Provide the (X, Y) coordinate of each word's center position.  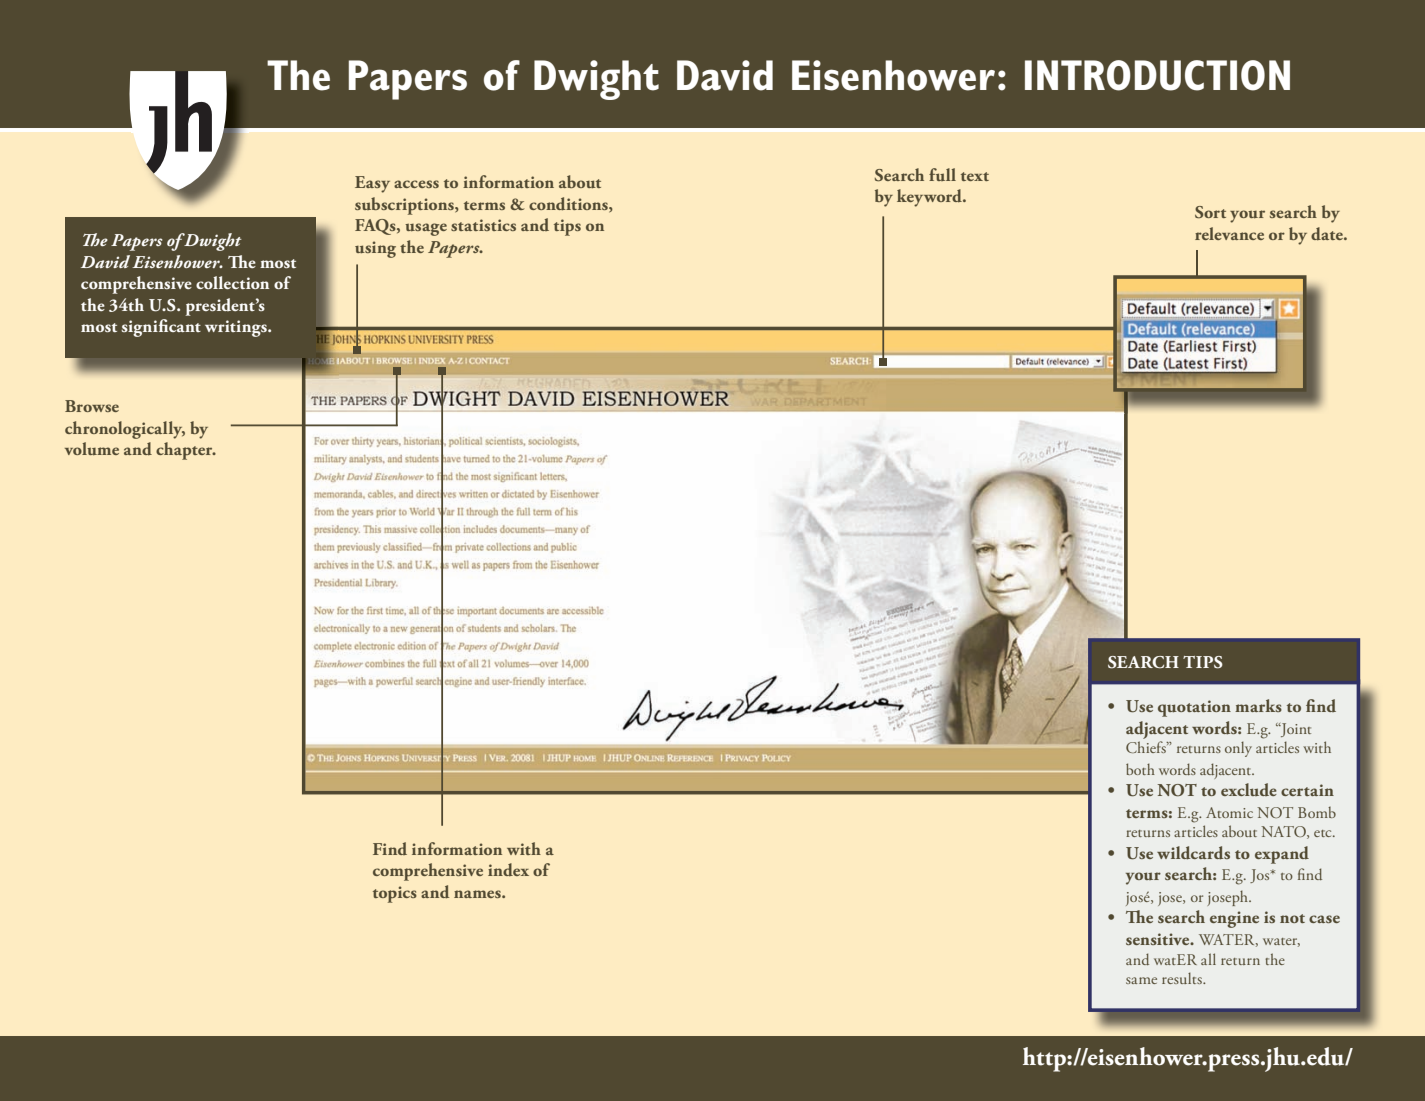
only (1238, 749)
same (1141, 980)
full (942, 174)
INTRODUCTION (1157, 75)
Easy (372, 184)
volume (92, 448)
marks (1258, 705)
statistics (483, 225)
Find (390, 848)
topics (395, 894)
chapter (185, 451)
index (508, 870)
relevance (1229, 233)
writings (237, 328)
